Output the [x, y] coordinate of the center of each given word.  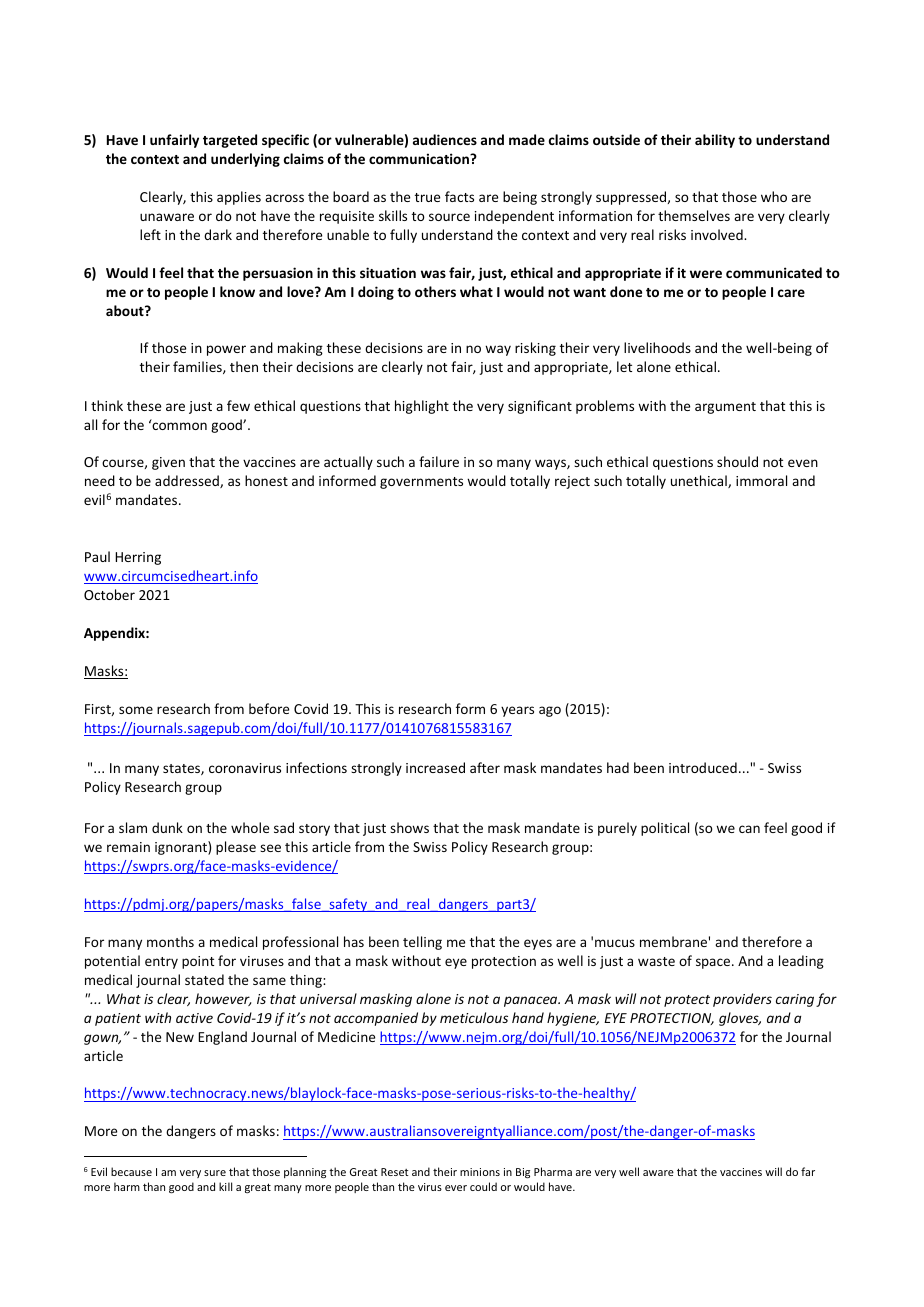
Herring [138, 558]
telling [422, 943]
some [136, 710]
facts [459, 196]
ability [715, 141]
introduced [703, 767]
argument [725, 408]
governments [421, 483]
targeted [230, 141]
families [198, 367]
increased [435, 767]
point [198, 962]
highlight [422, 407]
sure [215, 1173]
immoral [761, 480]
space [714, 963]
